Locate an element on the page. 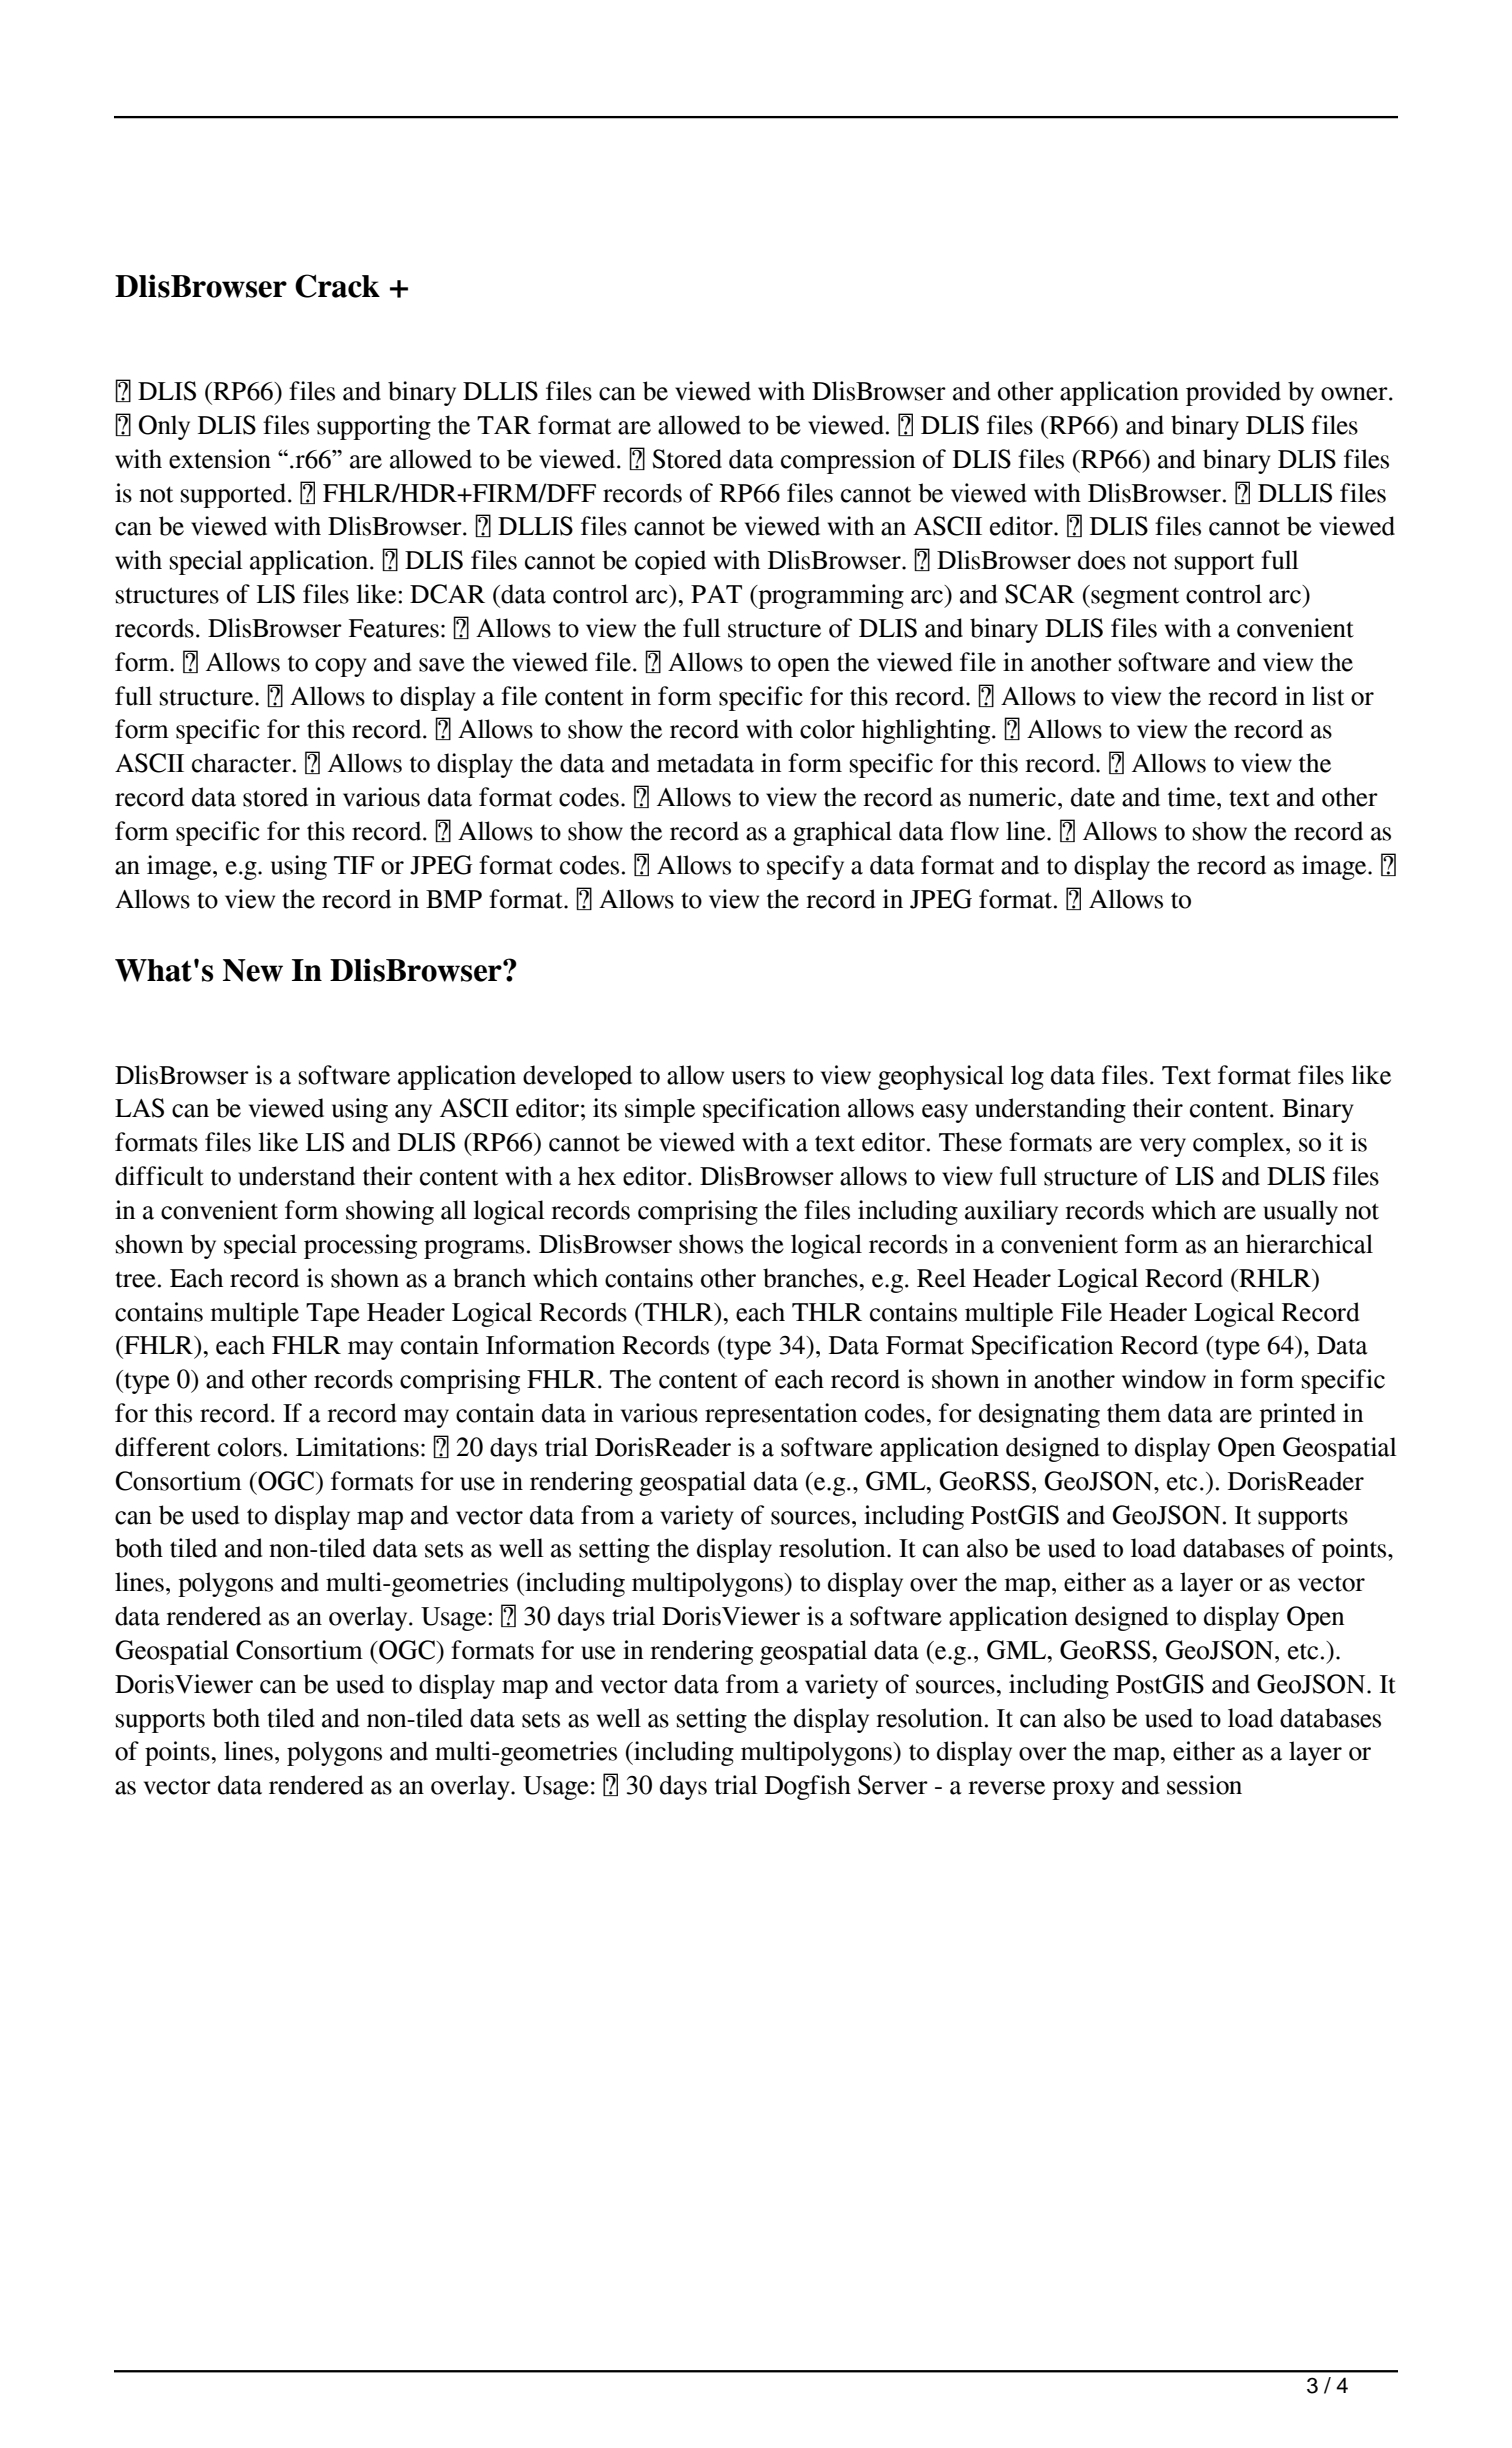 The height and width of the page is (2448, 1512). session is located at coordinates (1204, 1785).
